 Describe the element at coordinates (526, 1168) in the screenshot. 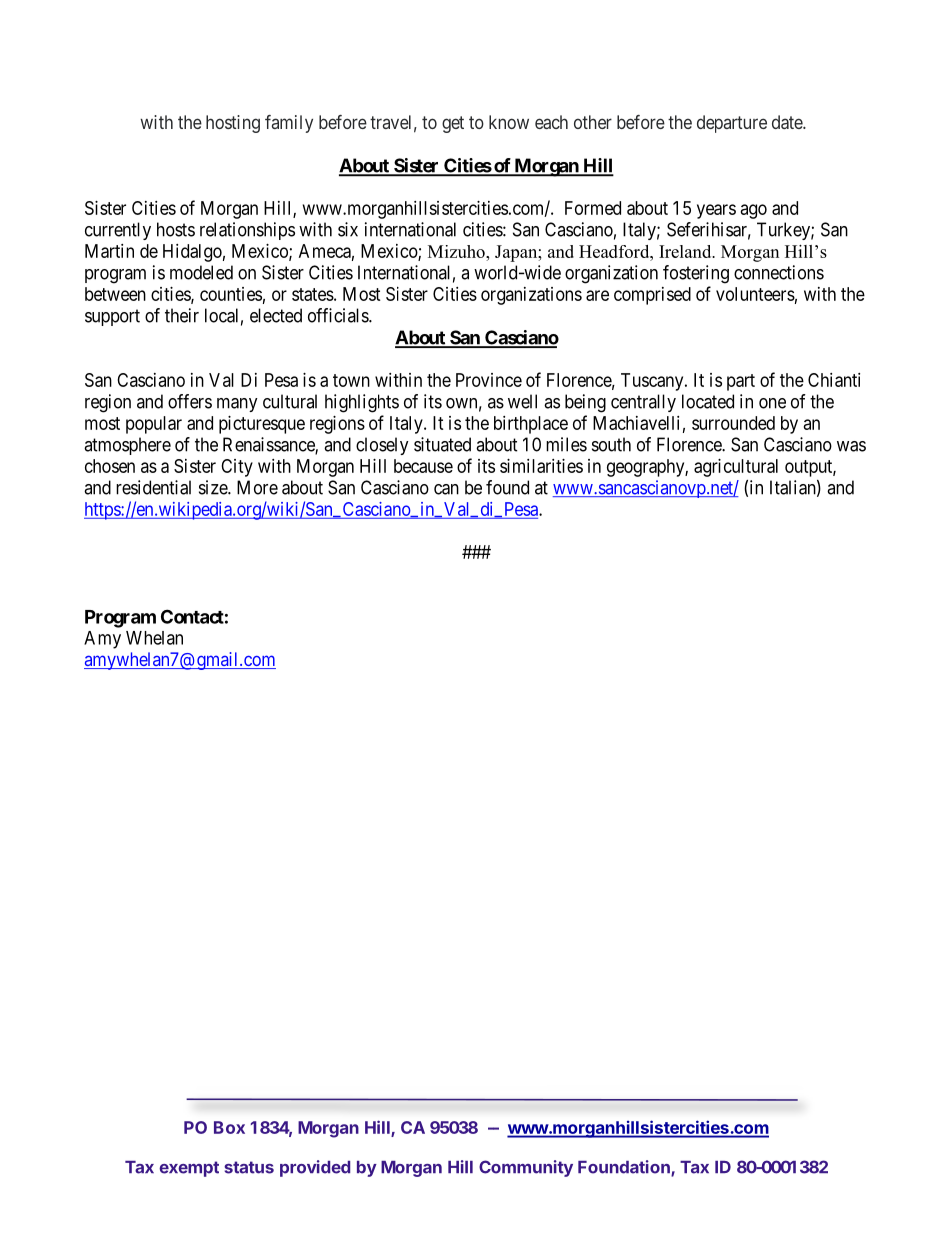

I see `Community` at that location.
